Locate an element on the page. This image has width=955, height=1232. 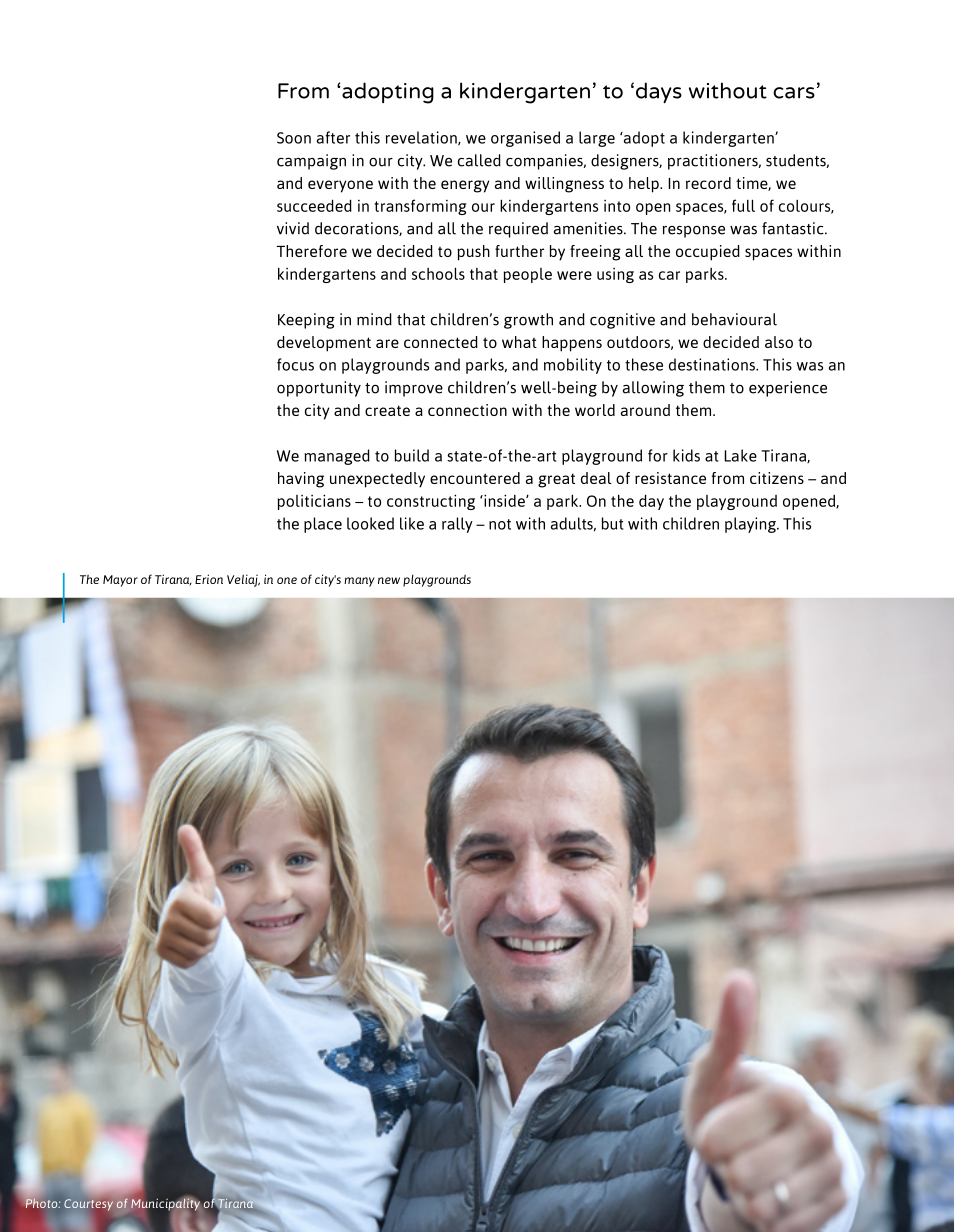
Mayor is located at coordinates (120, 581).
